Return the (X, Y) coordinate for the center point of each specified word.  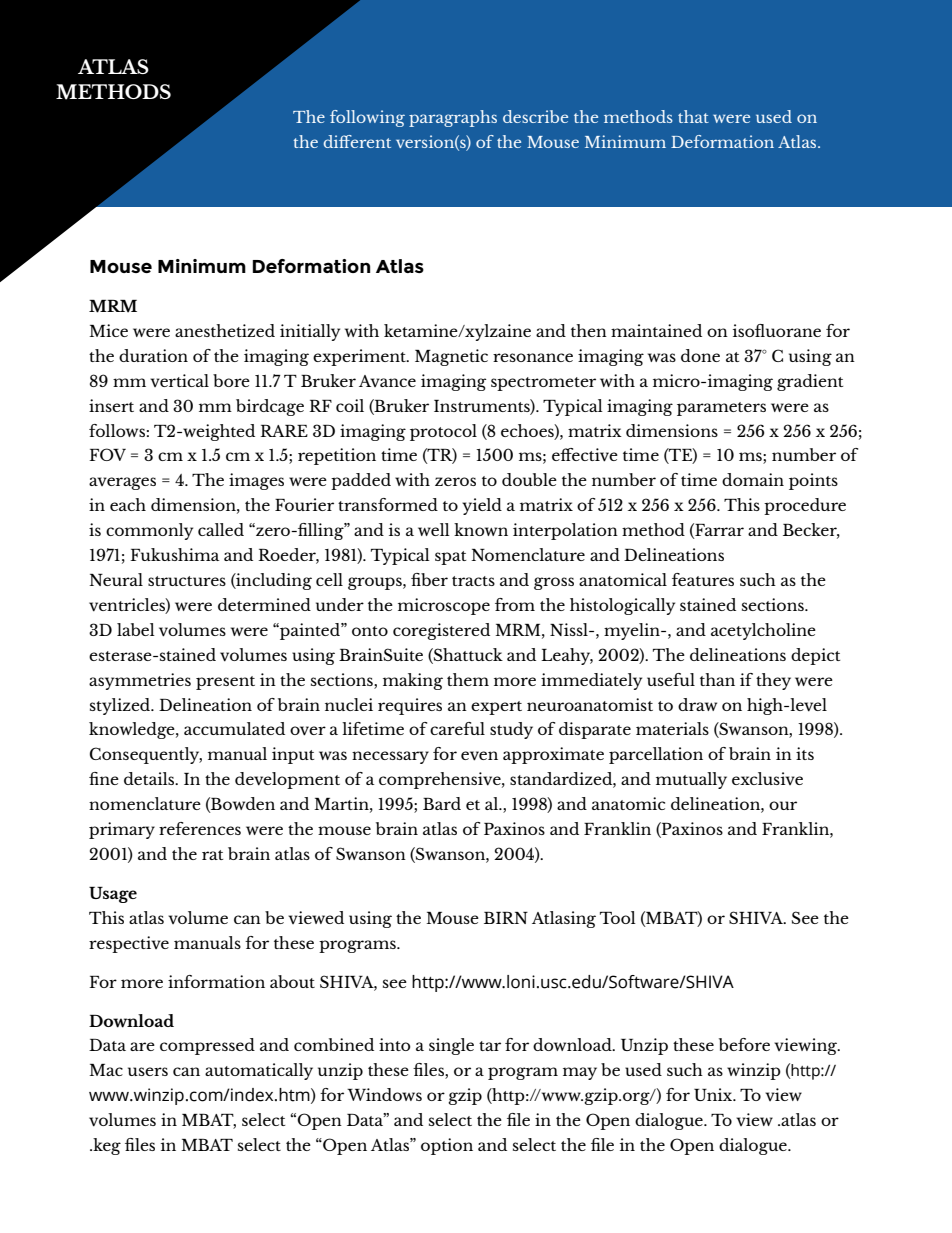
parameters (721, 409)
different (357, 141)
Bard (442, 803)
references (200, 828)
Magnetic (451, 357)
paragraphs (453, 118)
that (693, 116)
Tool (618, 917)
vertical (179, 380)
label (136, 629)
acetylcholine (763, 631)
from (515, 604)
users (148, 1071)
